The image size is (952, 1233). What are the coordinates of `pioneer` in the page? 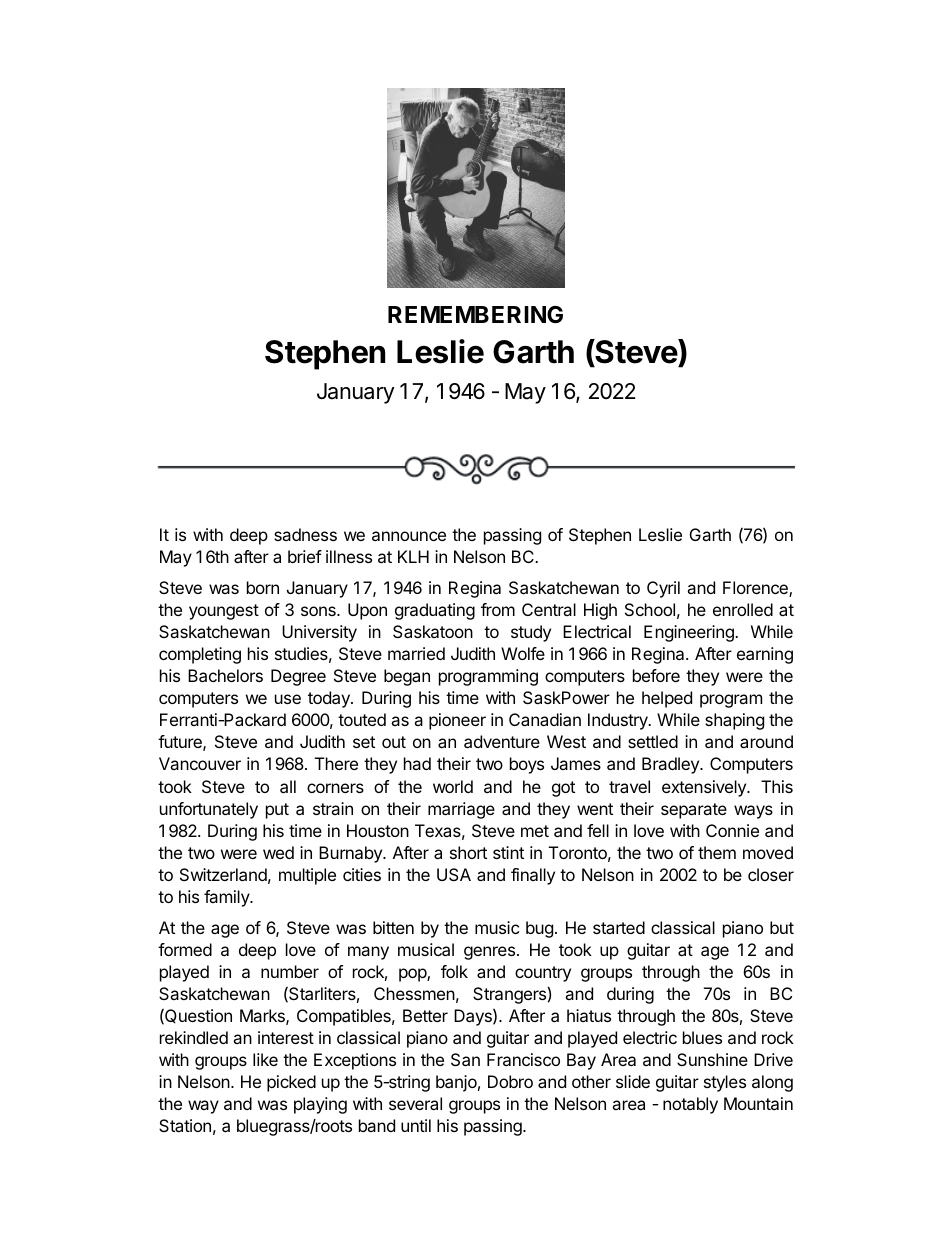 It's located at (457, 721).
